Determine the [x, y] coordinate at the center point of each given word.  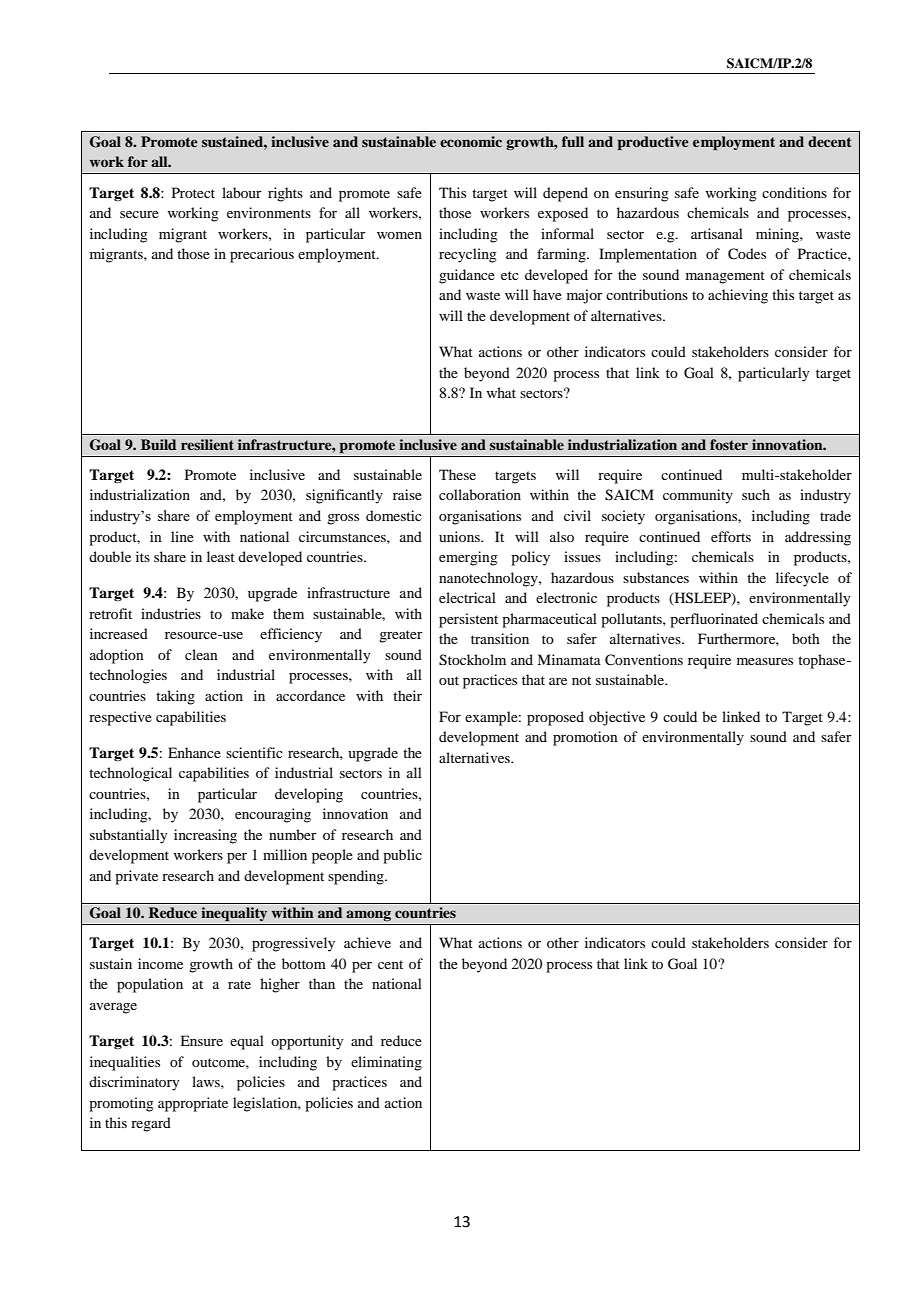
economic [471, 141]
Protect [193, 192]
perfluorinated [714, 620]
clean [201, 654]
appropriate [193, 1104]
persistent [468, 620]
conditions [794, 192]
